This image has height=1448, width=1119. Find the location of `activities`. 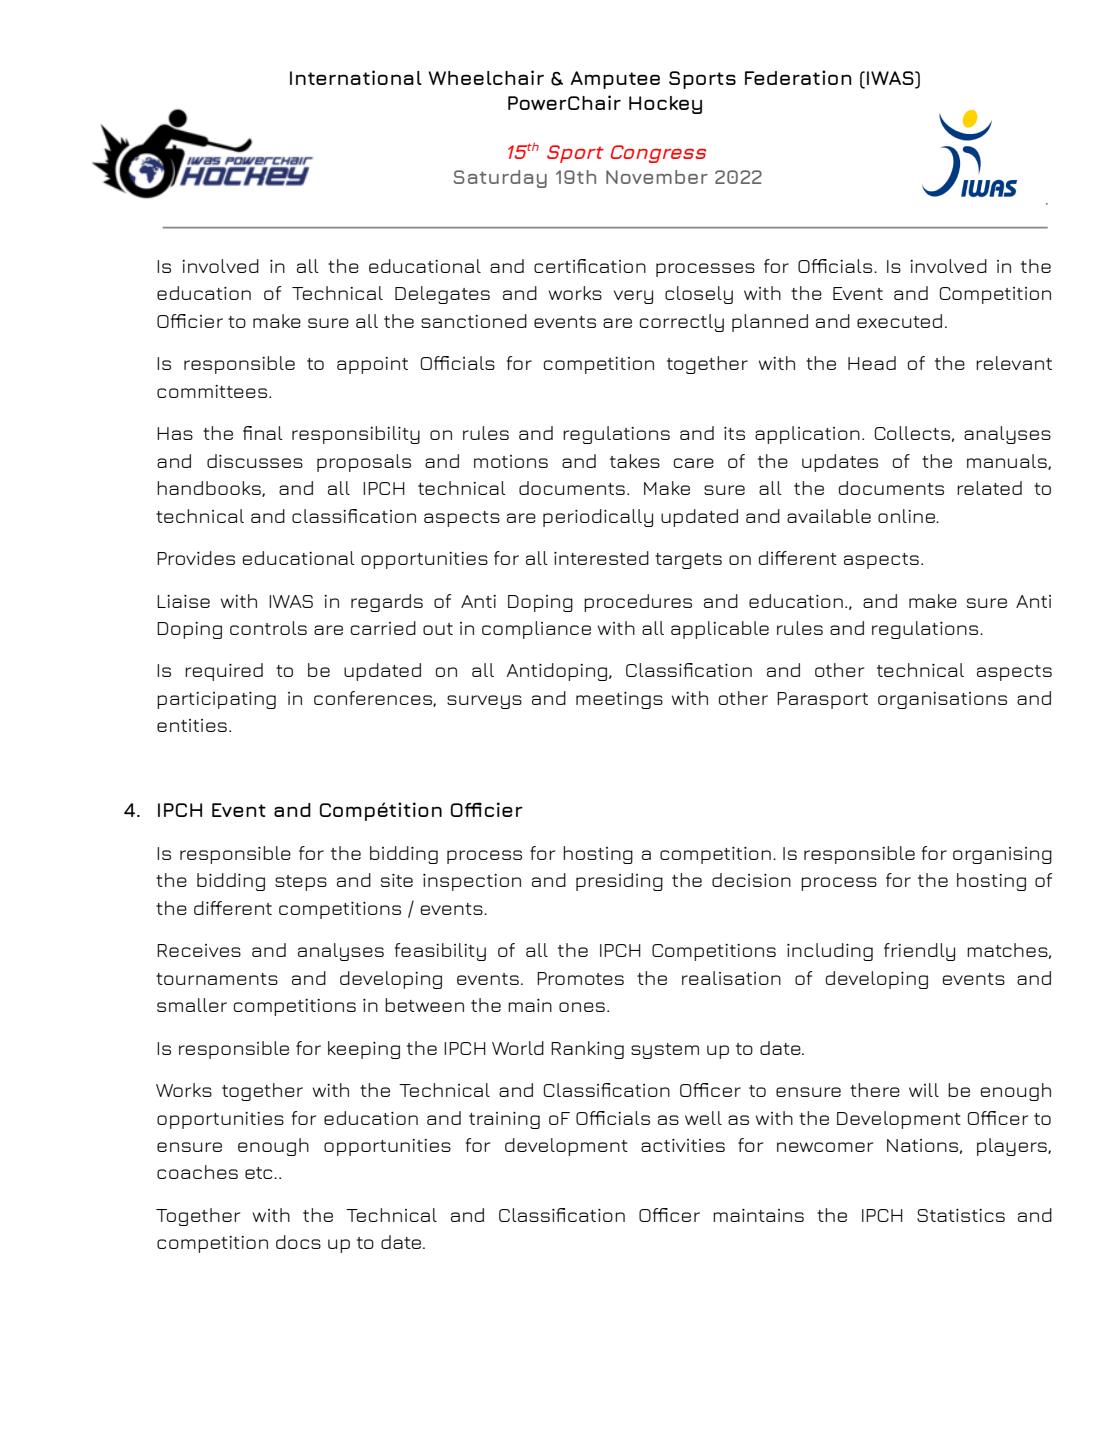

activities is located at coordinates (683, 1145).
